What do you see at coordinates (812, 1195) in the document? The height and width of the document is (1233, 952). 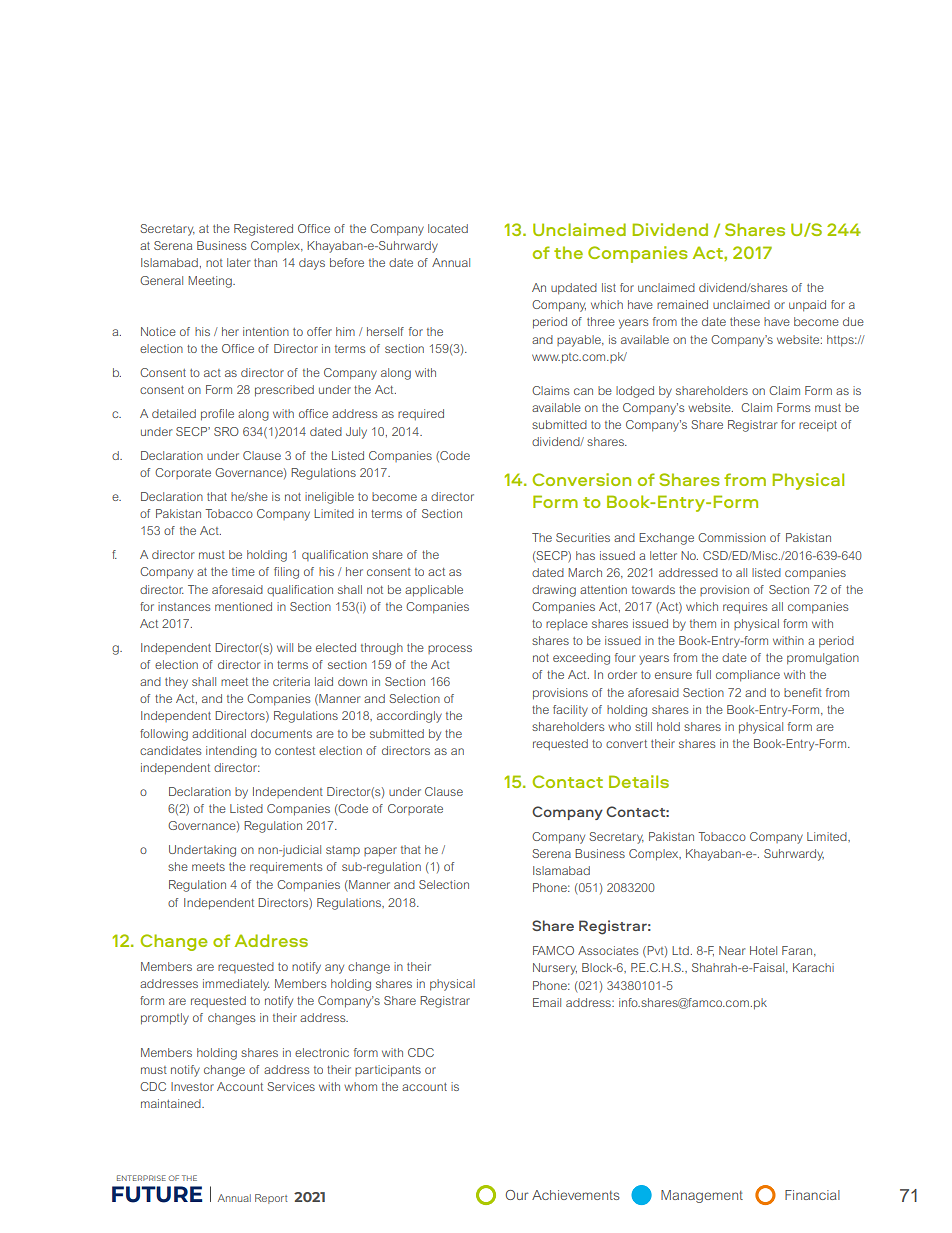 I see `Financial` at bounding box center [812, 1195].
